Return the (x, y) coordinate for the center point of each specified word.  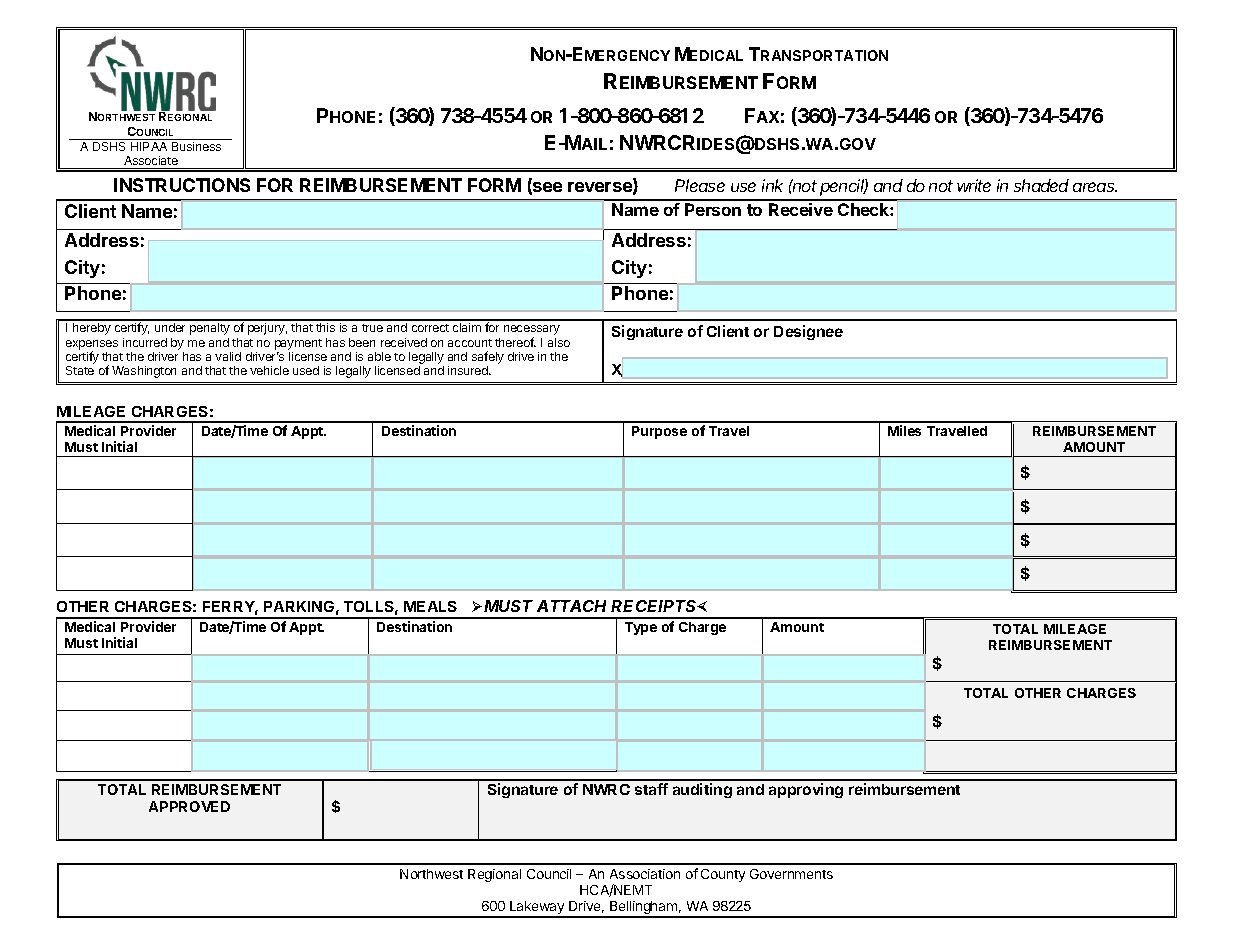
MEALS (430, 606)
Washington (144, 372)
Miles (904, 430)
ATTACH (571, 606)
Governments (791, 874)
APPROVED (189, 806)
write (974, 185)
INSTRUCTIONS (182, 185)
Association (645, 874)
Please (700, 185)
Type (641, 628)
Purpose (659, 432)
